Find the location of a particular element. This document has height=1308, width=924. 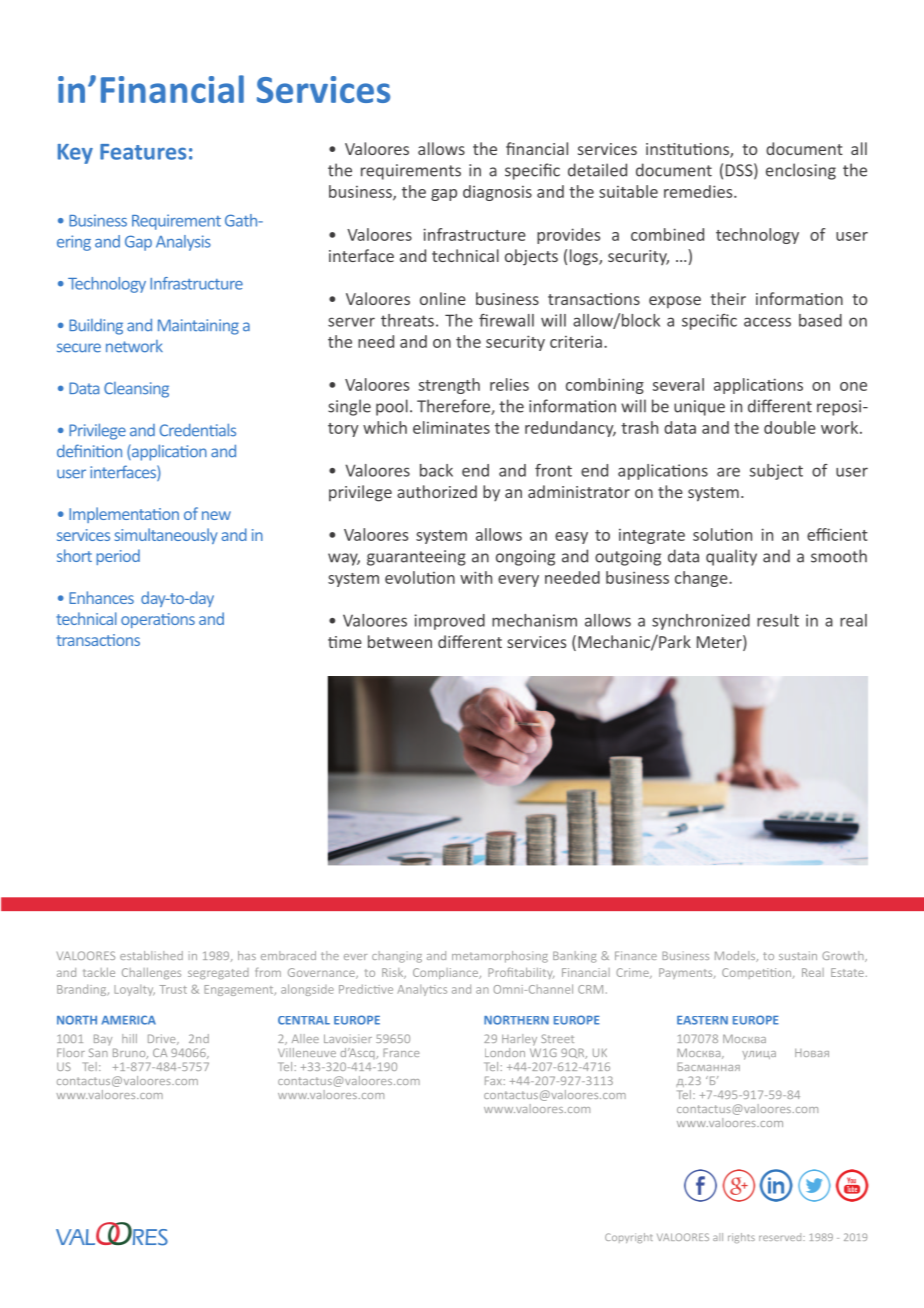

diagnosis is located at coordinates (497, 193).
